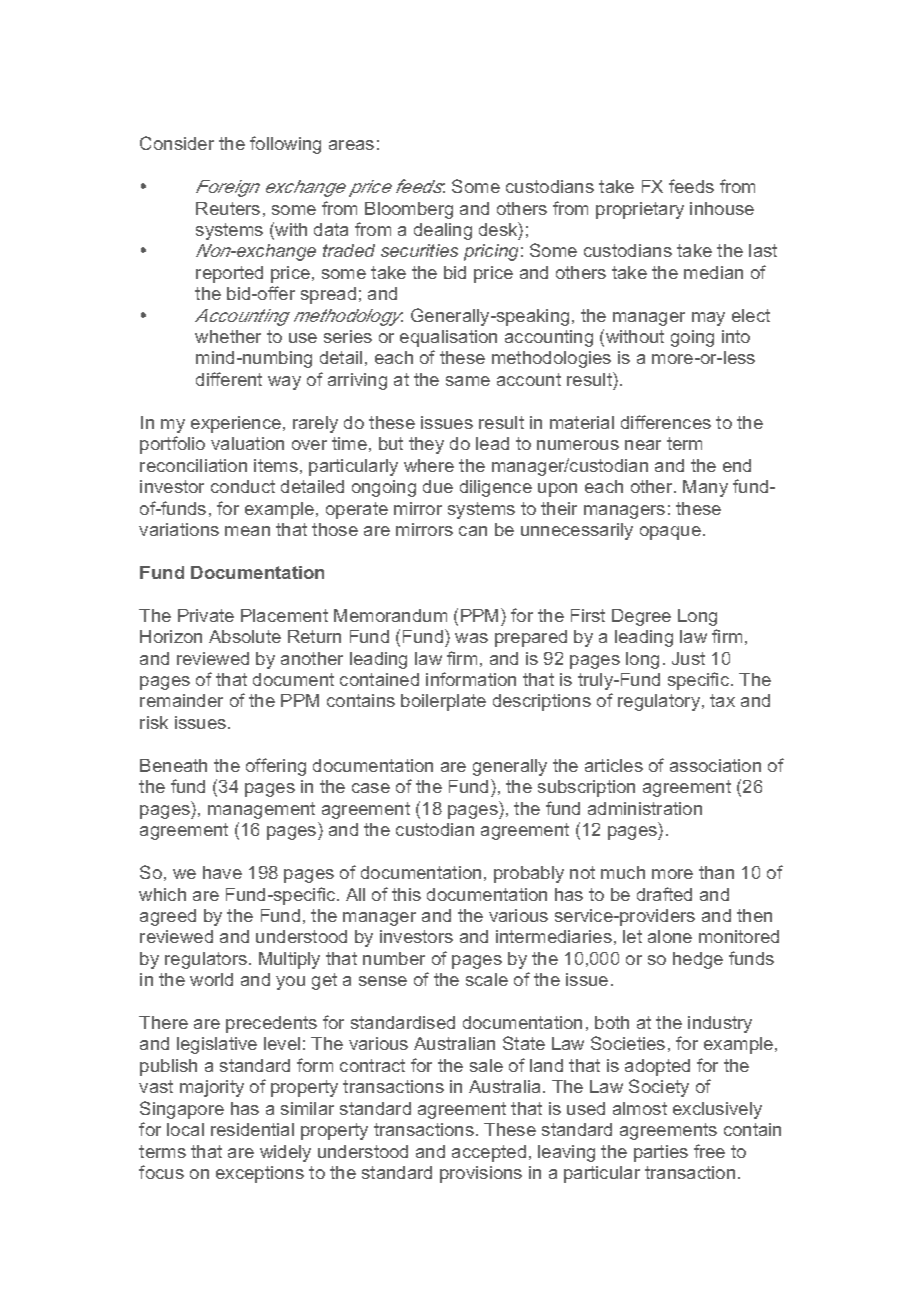 This screenshot has width=924, height=1308. What do you see at coordinates (173, 765) in the screenshot?
I see `Beneath` at bounding box center [173, 765].
